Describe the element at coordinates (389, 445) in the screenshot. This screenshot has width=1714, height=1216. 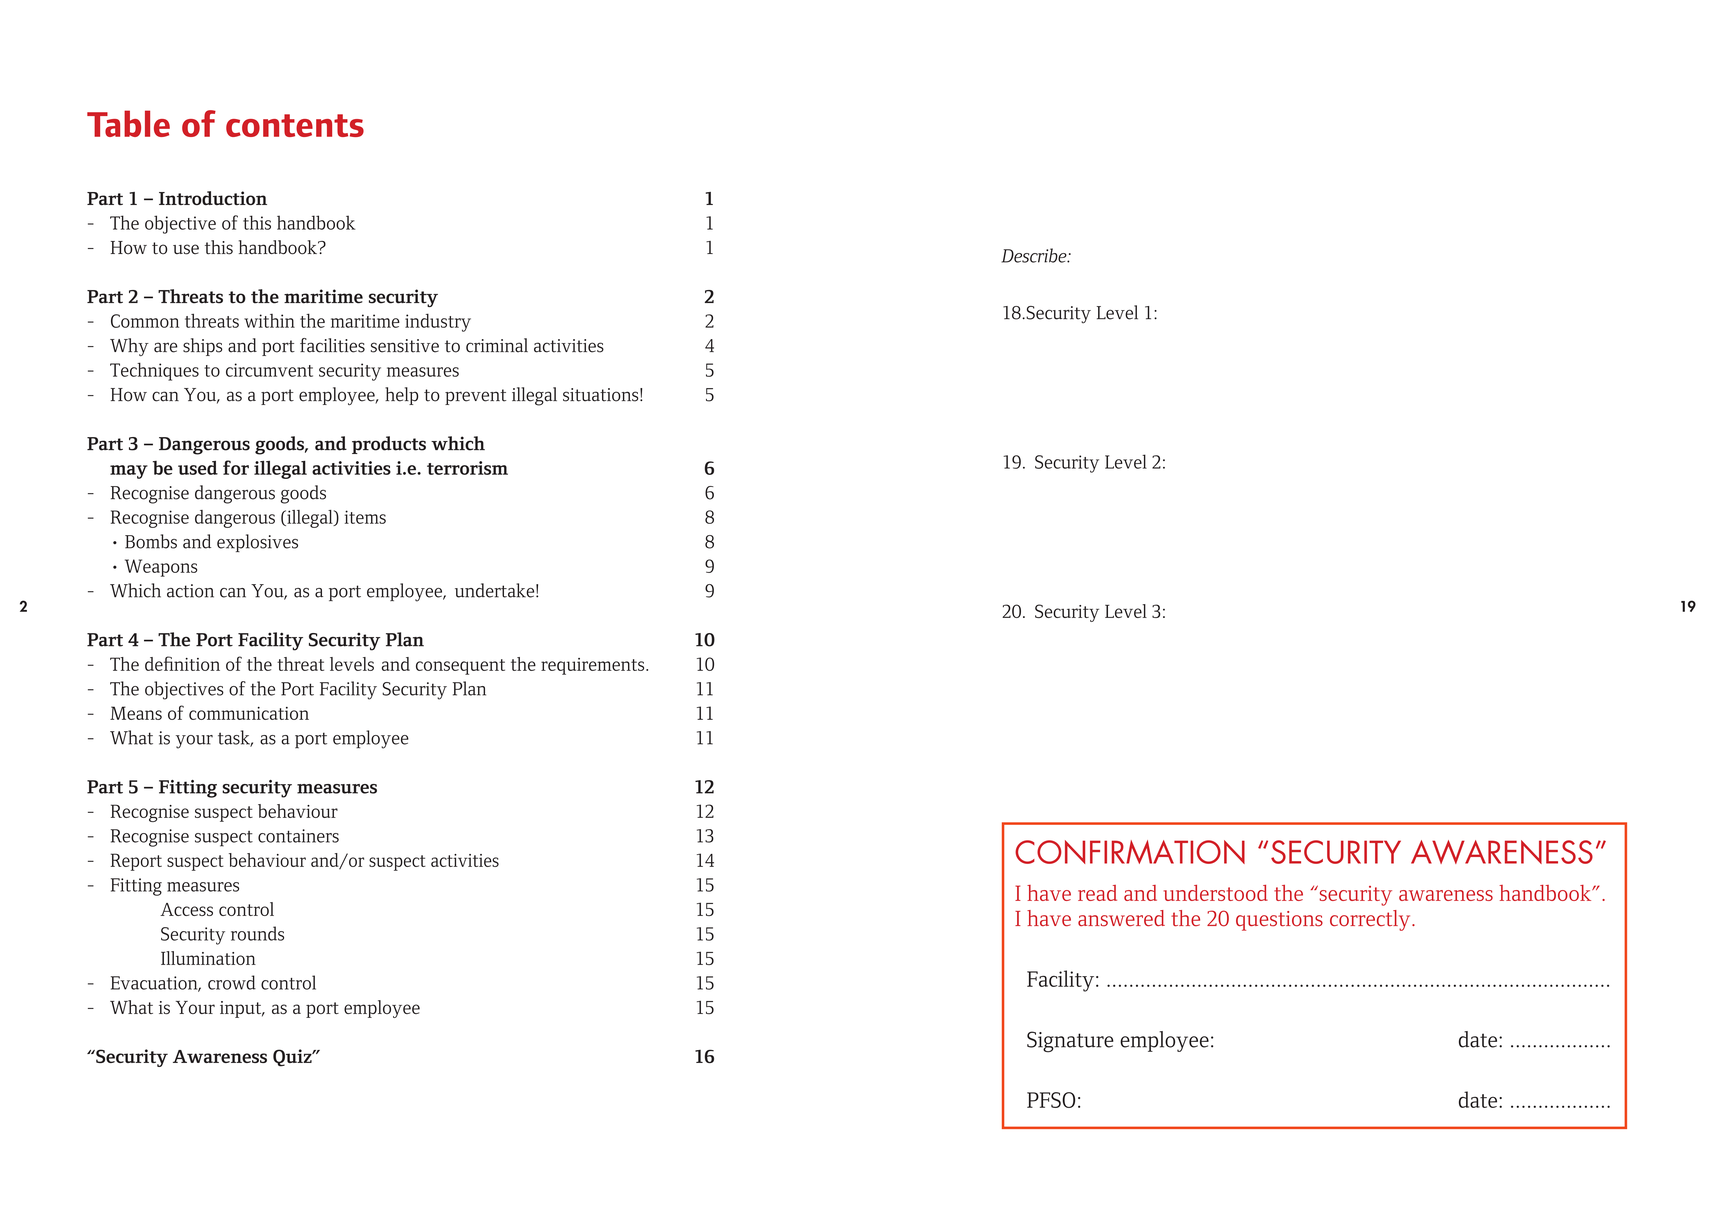
I see `products` at that location.
